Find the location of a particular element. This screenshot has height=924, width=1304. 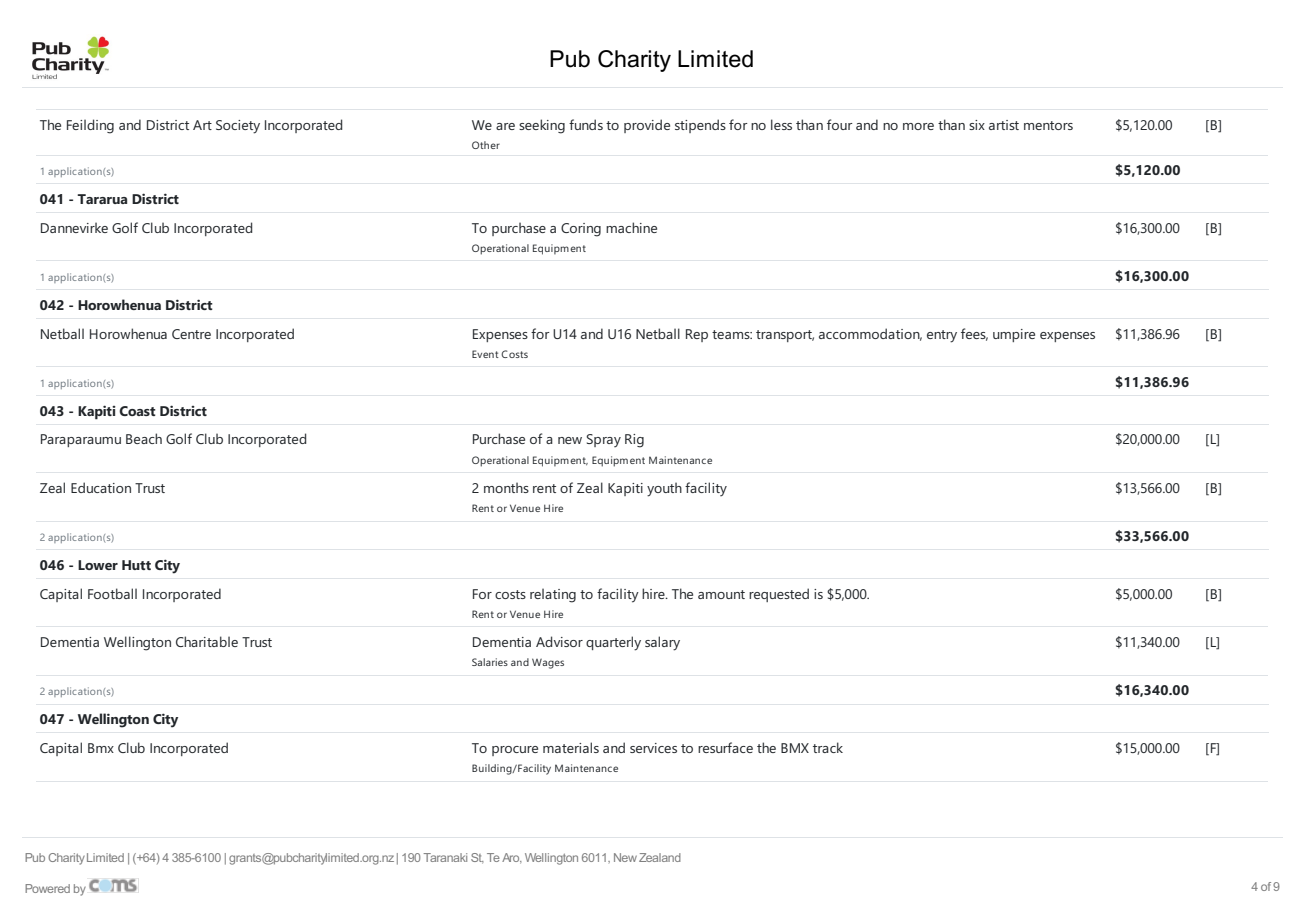

Aro is located at coordinates (512, 858).
